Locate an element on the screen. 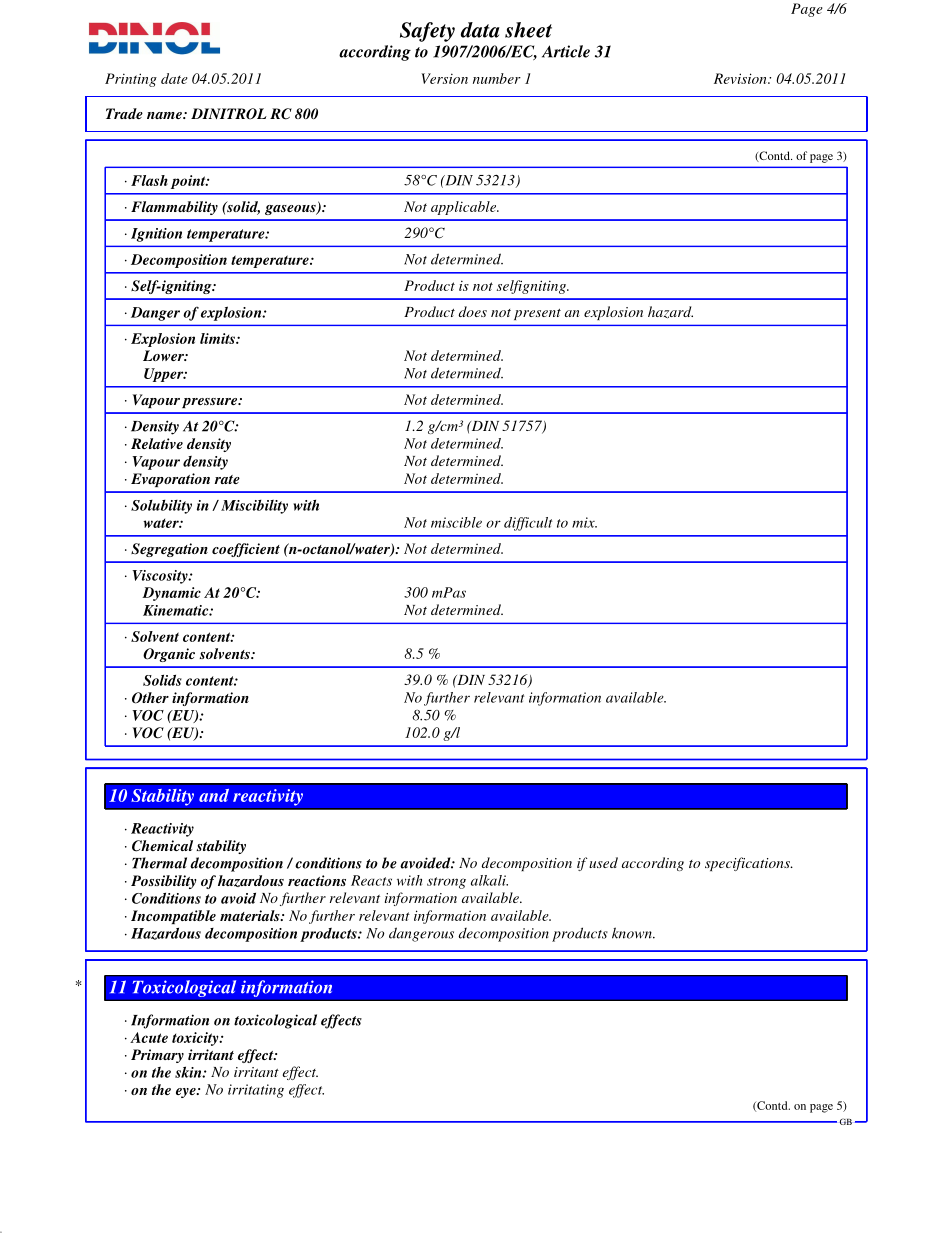 Image resolution: width=952 pixels, height=1233 pixels. mix is located at coordinates (584, 522).
